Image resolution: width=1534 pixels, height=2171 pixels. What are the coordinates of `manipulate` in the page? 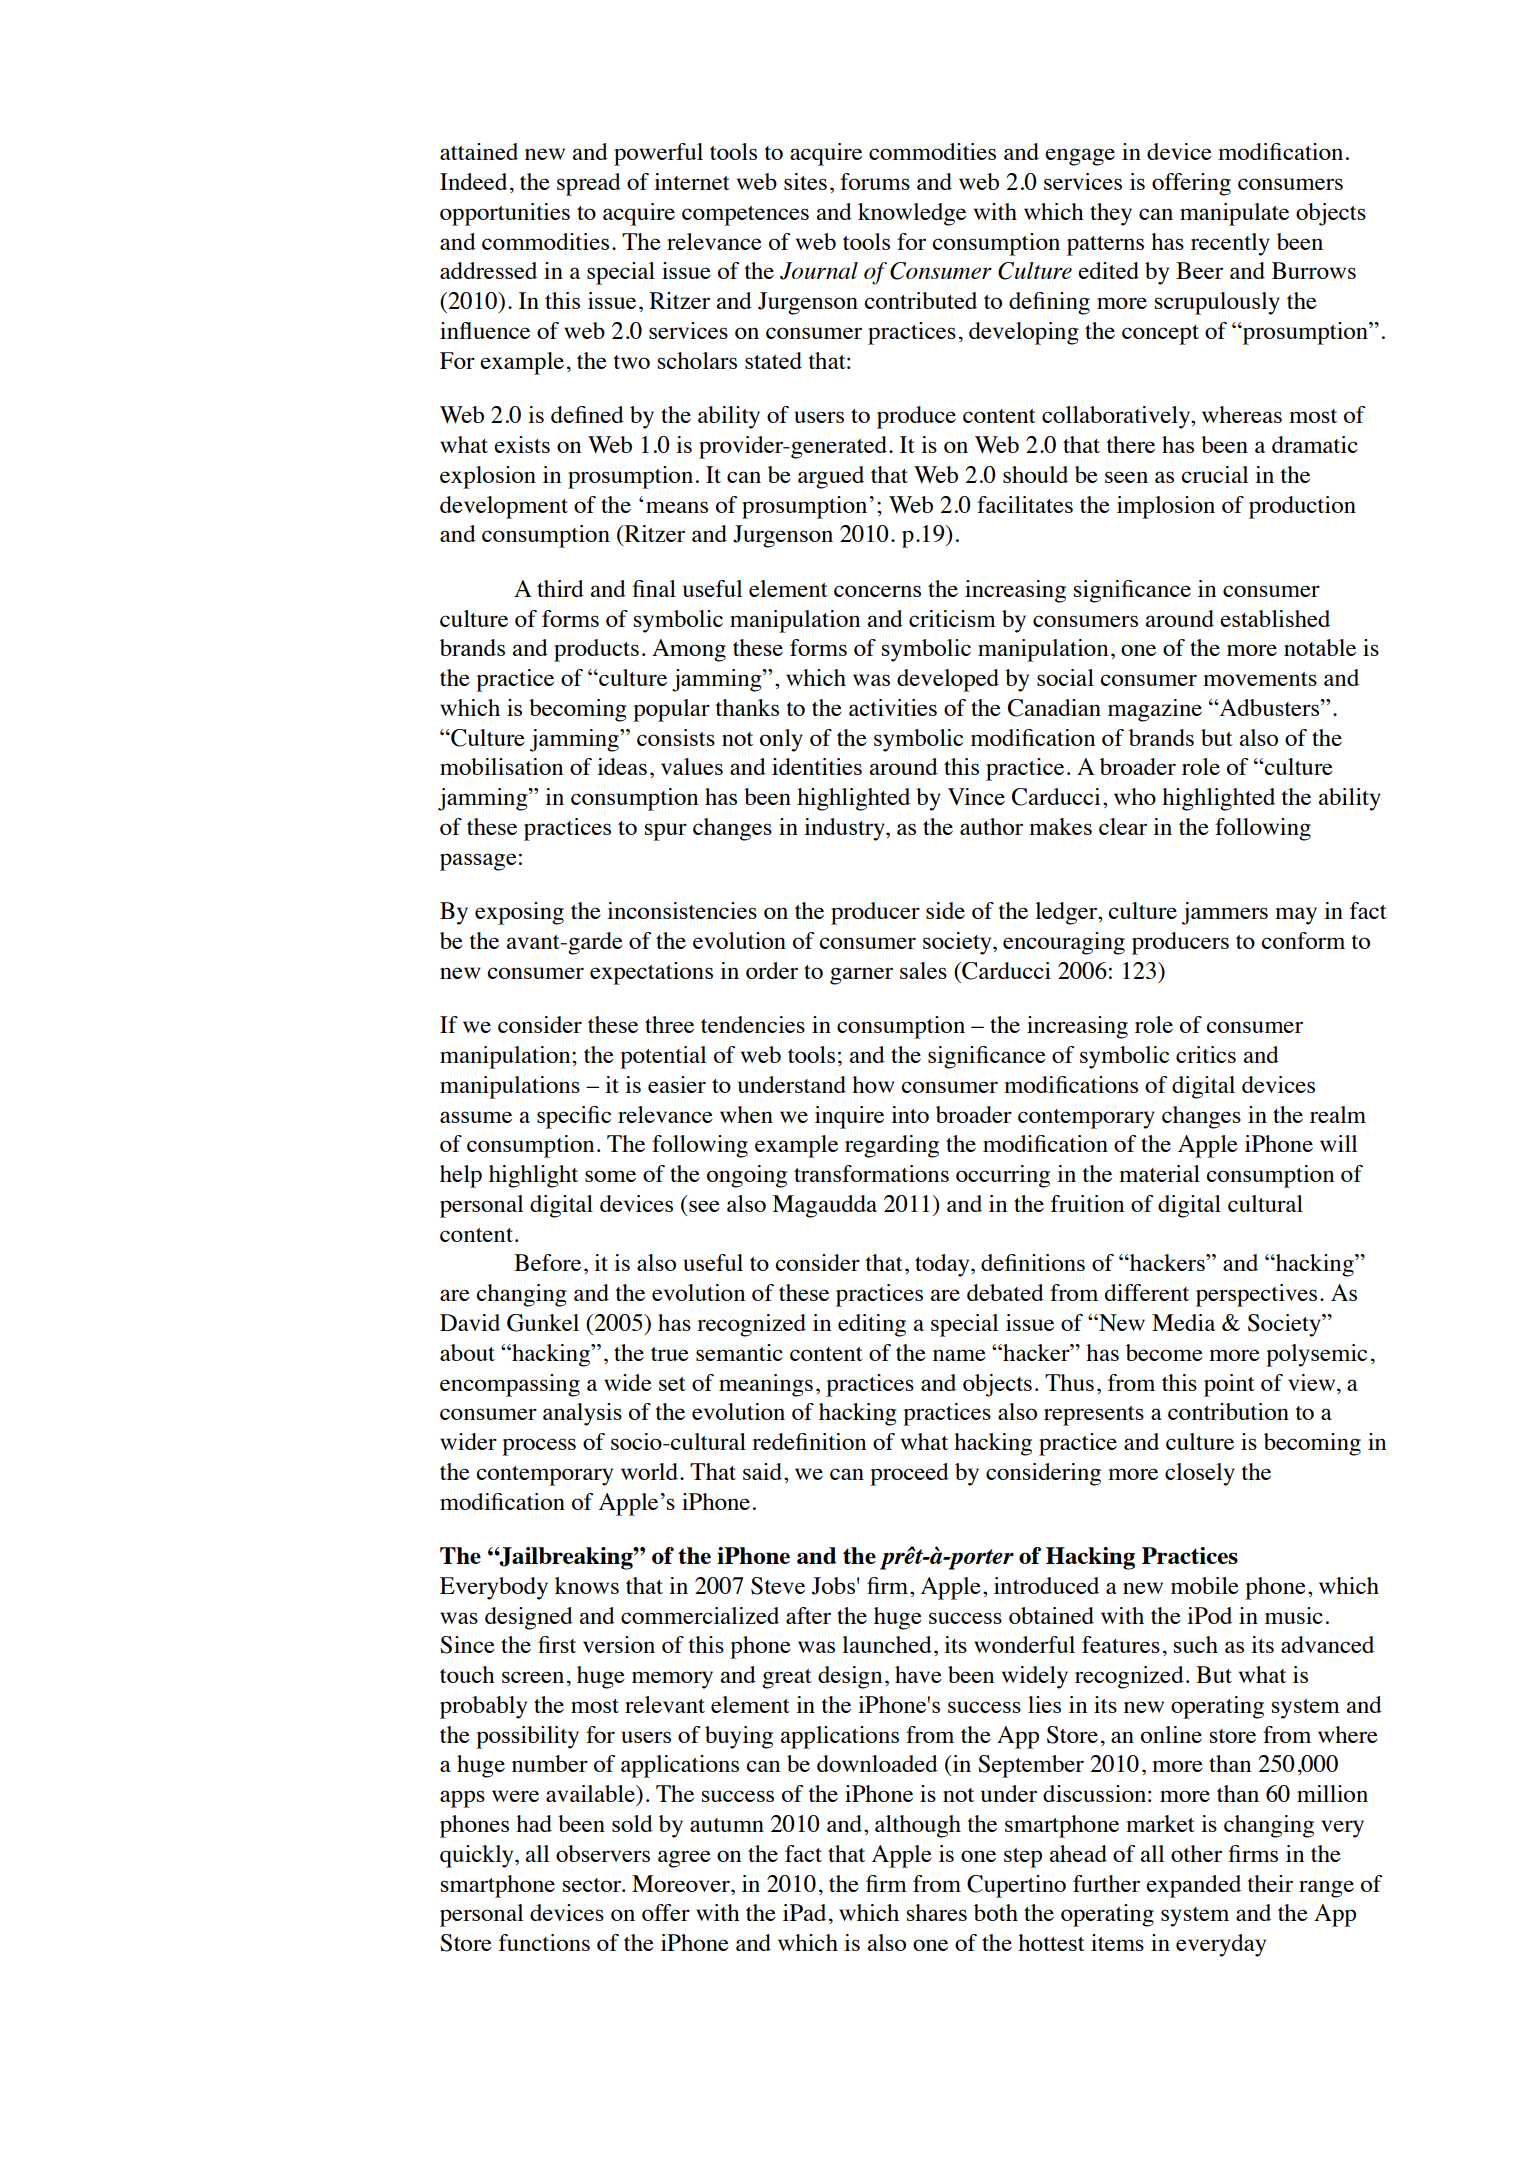 It's located at (1234, 214).
